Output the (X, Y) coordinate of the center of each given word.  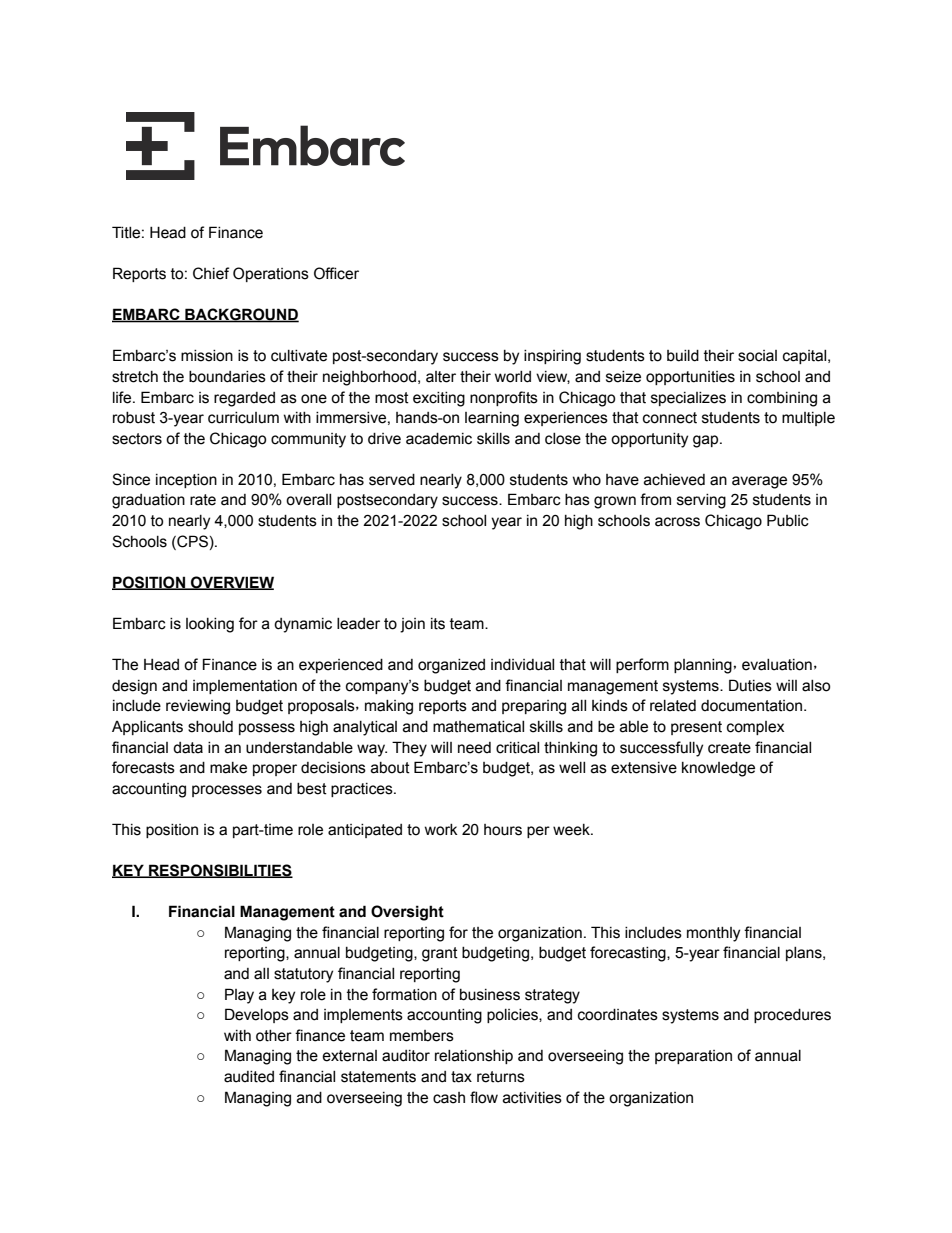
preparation (693, 1057)
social (757, 356)
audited (249, 1077)
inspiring (552, 357)
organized (451, 666)
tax (461, 1077)
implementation (245, 687)
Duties (750, 685)
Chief (211, 273)
